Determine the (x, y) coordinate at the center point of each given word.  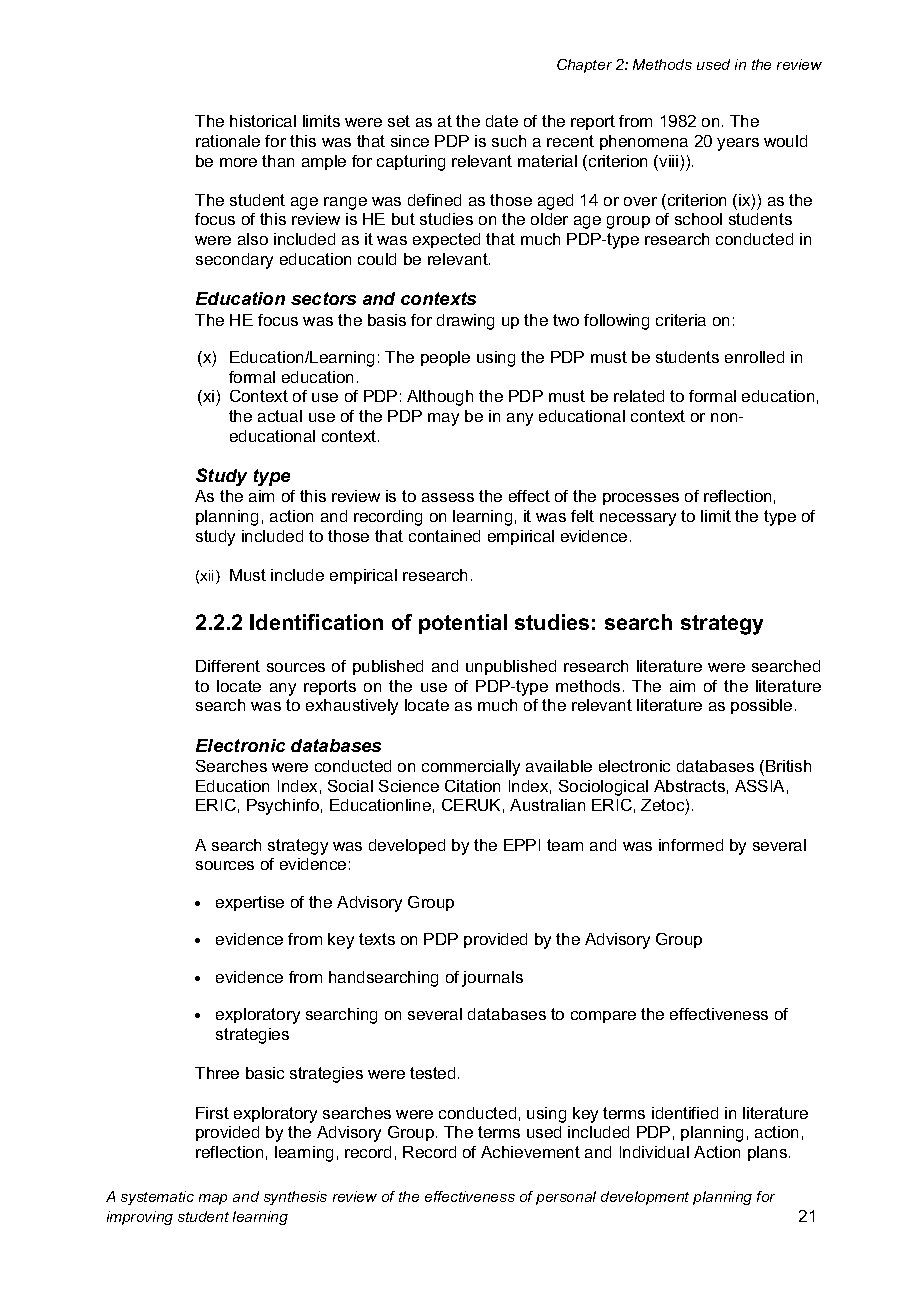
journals (492, 979)
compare (603, 1017)
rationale (228, 141)
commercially (471, 768)
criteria (681, 320)
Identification (316, 622)
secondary (234, 261)
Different (228, 666)
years (738, 144)
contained (444, 536)
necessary (638, 519)
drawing (465, 322)
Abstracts (689, 786)
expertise (250, 903)
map (213, 1199)
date (502, 121)
